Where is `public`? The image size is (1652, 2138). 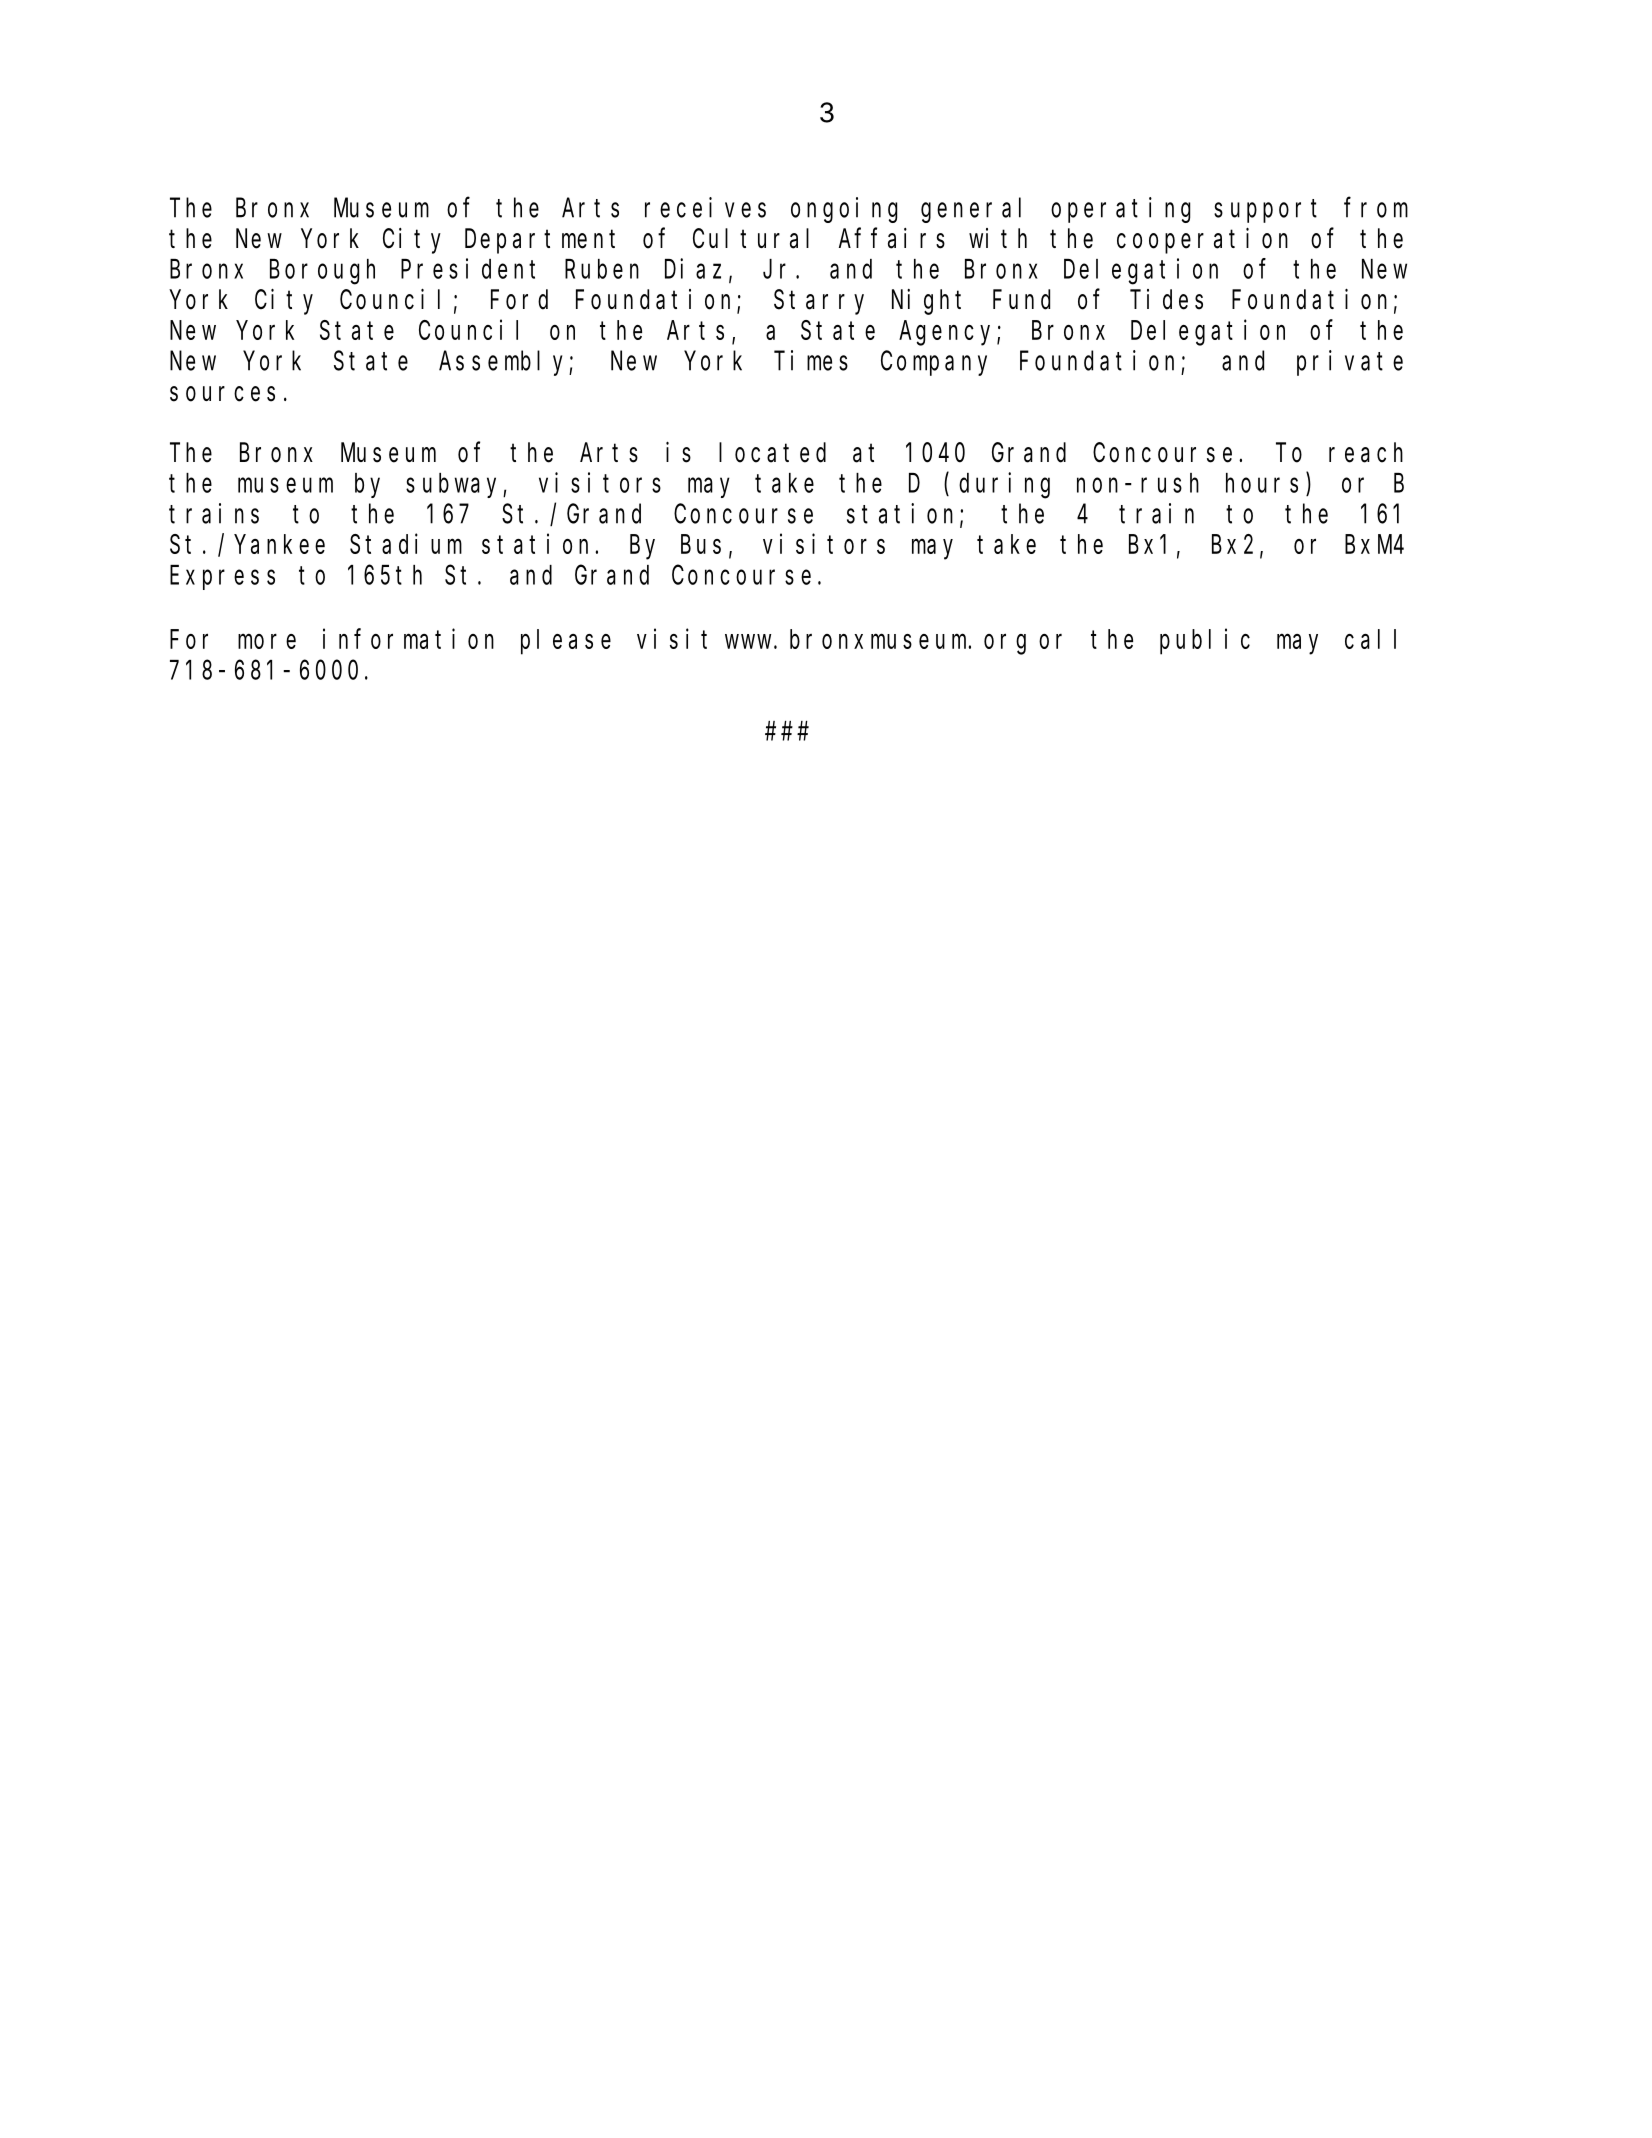 public is located at coordinates (1205, 642).
